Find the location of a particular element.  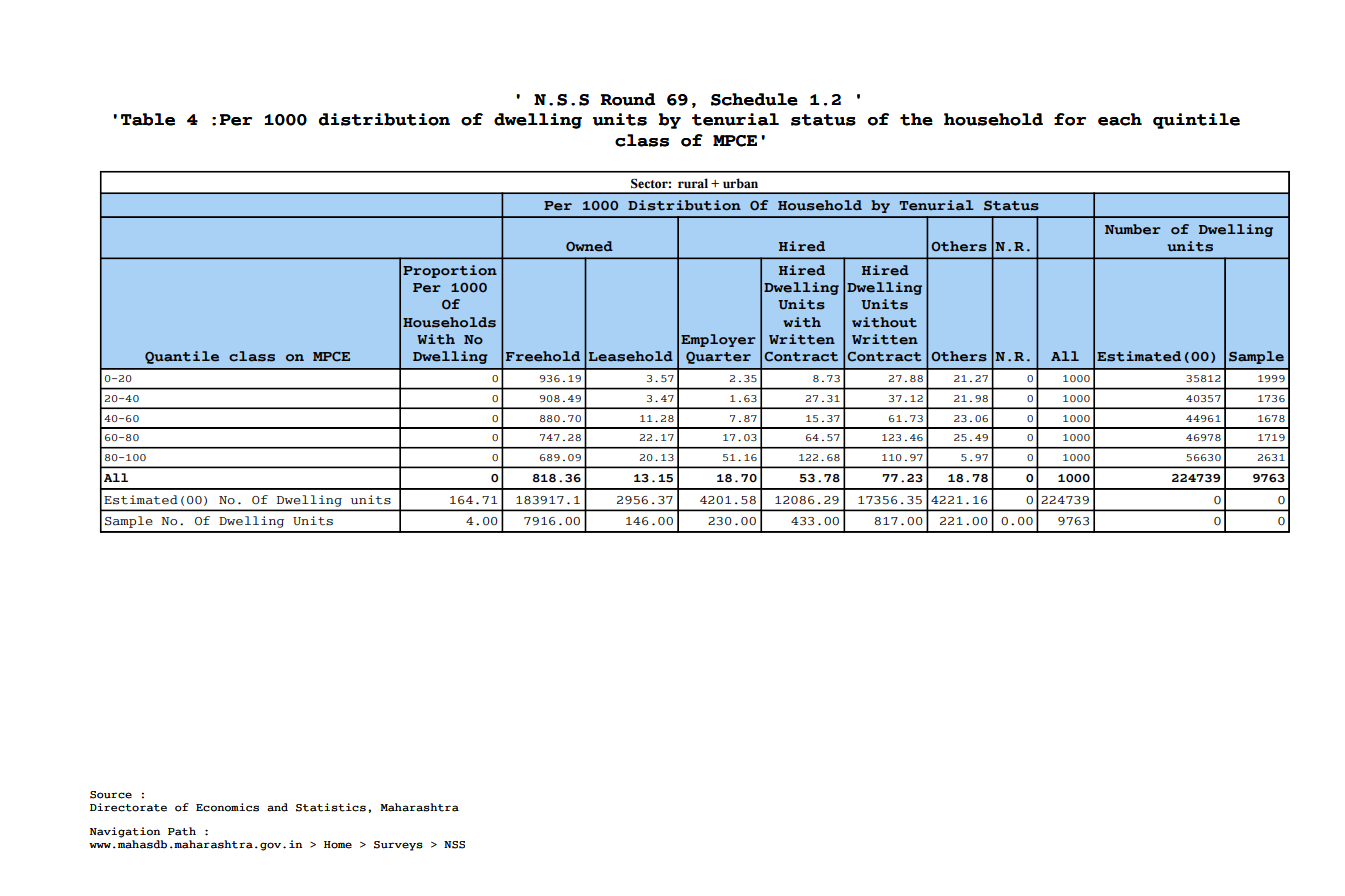

Leasehold is located at coordinates (631, 356).
